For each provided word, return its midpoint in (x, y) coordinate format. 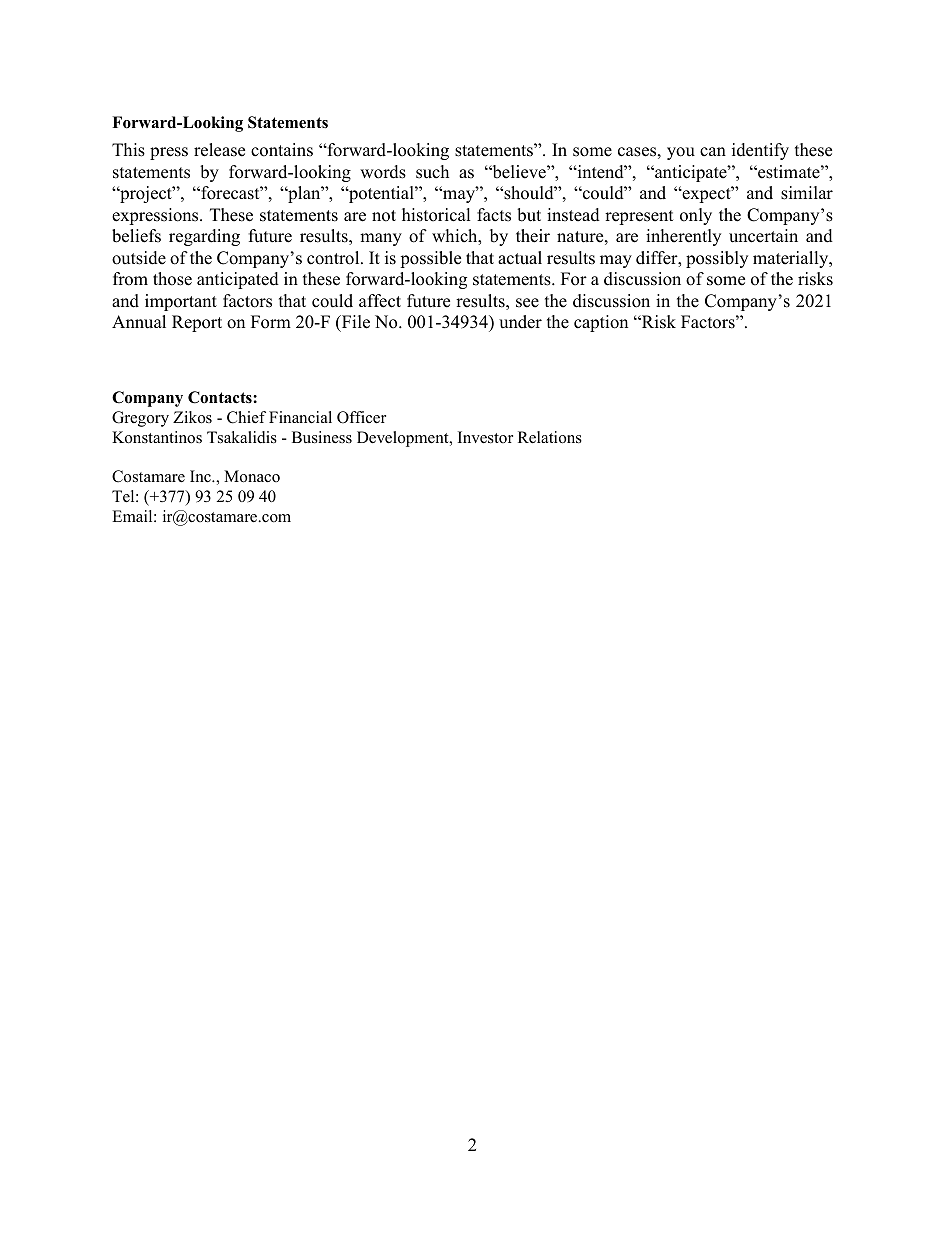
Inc (201, 476)
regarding (204, 237)
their (533, 236)
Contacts (221, 397)
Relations (550, 437)
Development (404, 439)
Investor (485, 437)
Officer (361, 417)
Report (197, 323)
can (713, 152)
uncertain (763, 236)
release (219, 150)
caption (601, 323)
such (432, 172)
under (520, 322)
